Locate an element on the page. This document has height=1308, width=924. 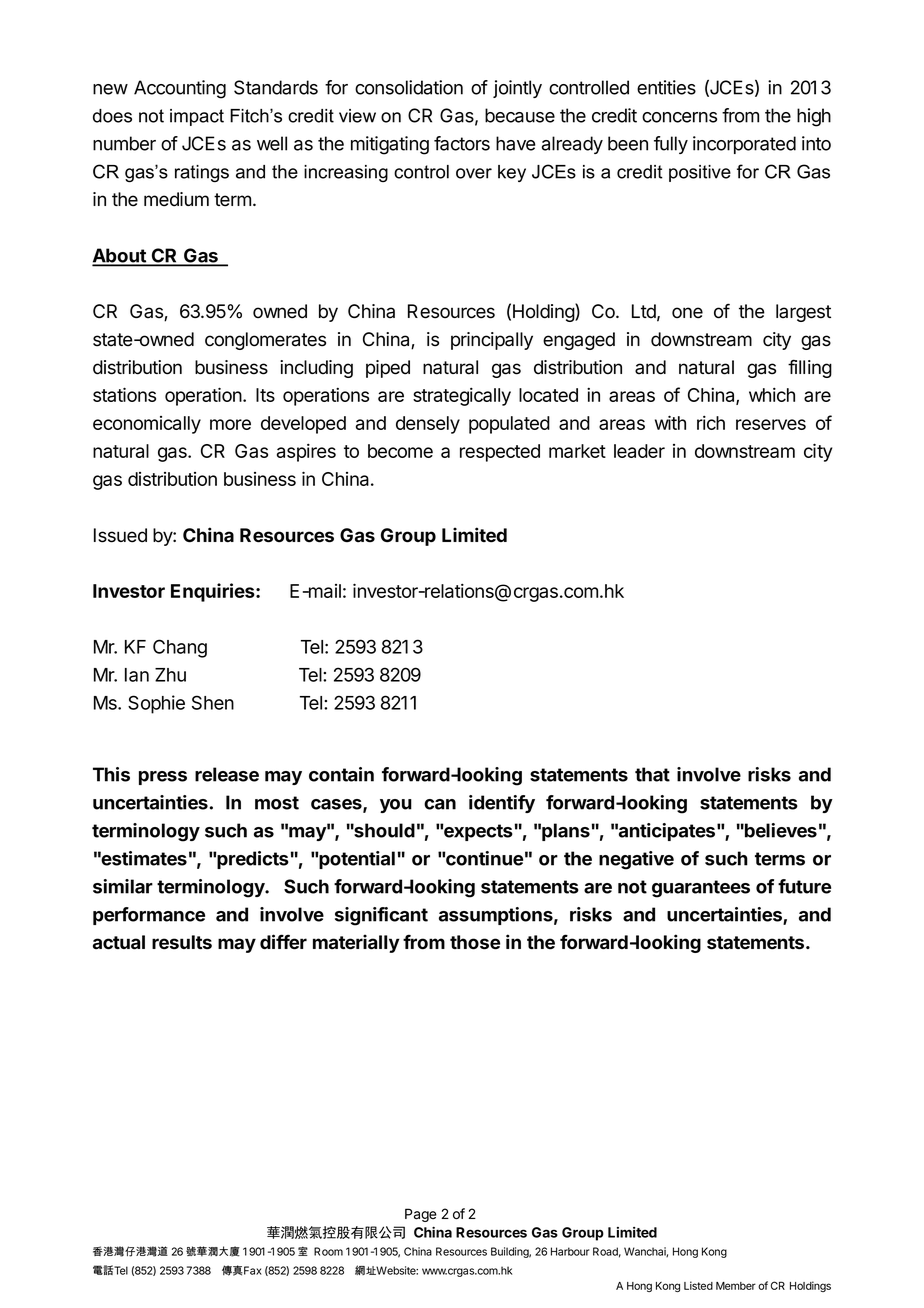
Room is located at coordinates (328, 1251).
